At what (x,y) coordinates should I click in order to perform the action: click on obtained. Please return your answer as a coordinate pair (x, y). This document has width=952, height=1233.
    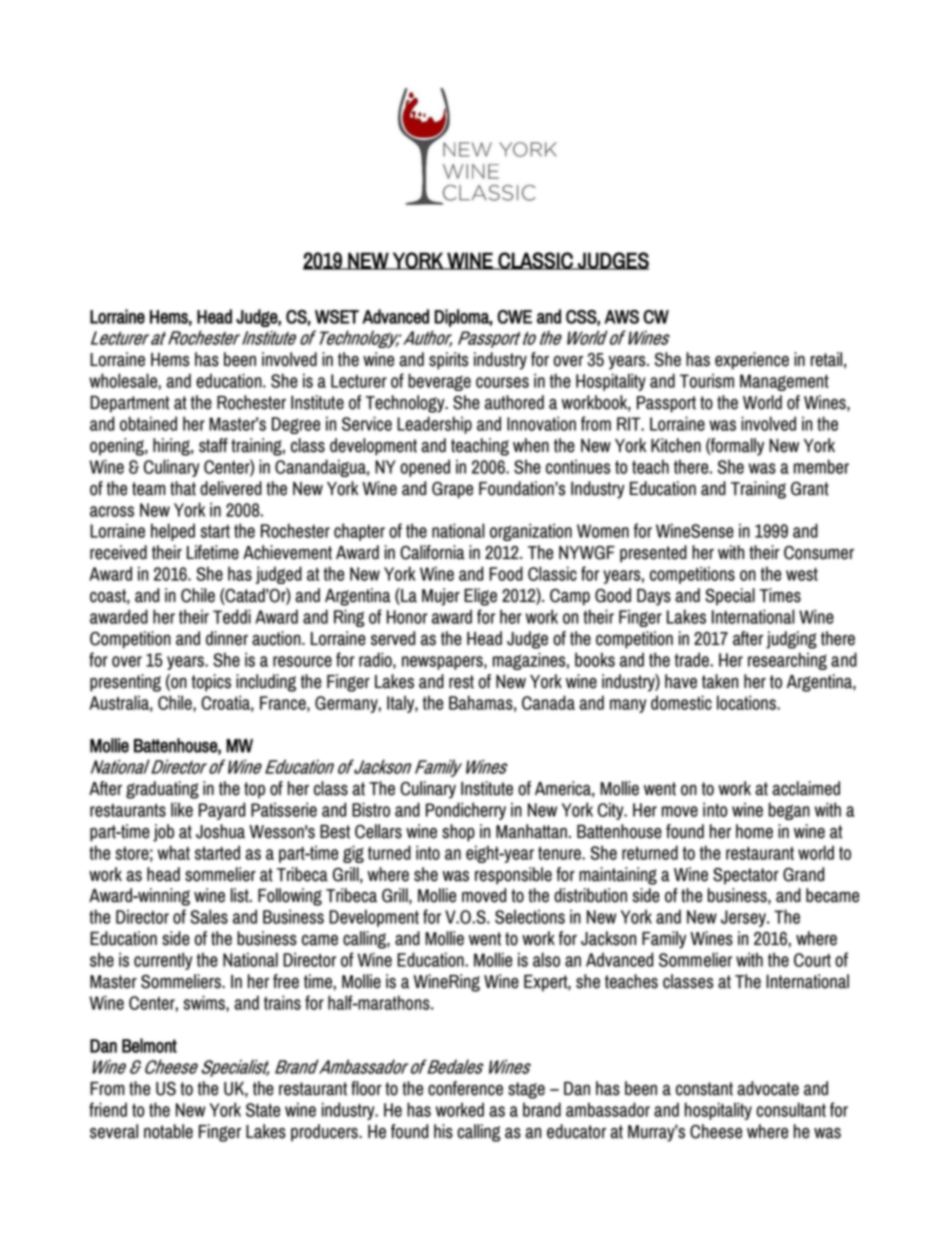
    Looking at the image, I should click on (148, 423).
